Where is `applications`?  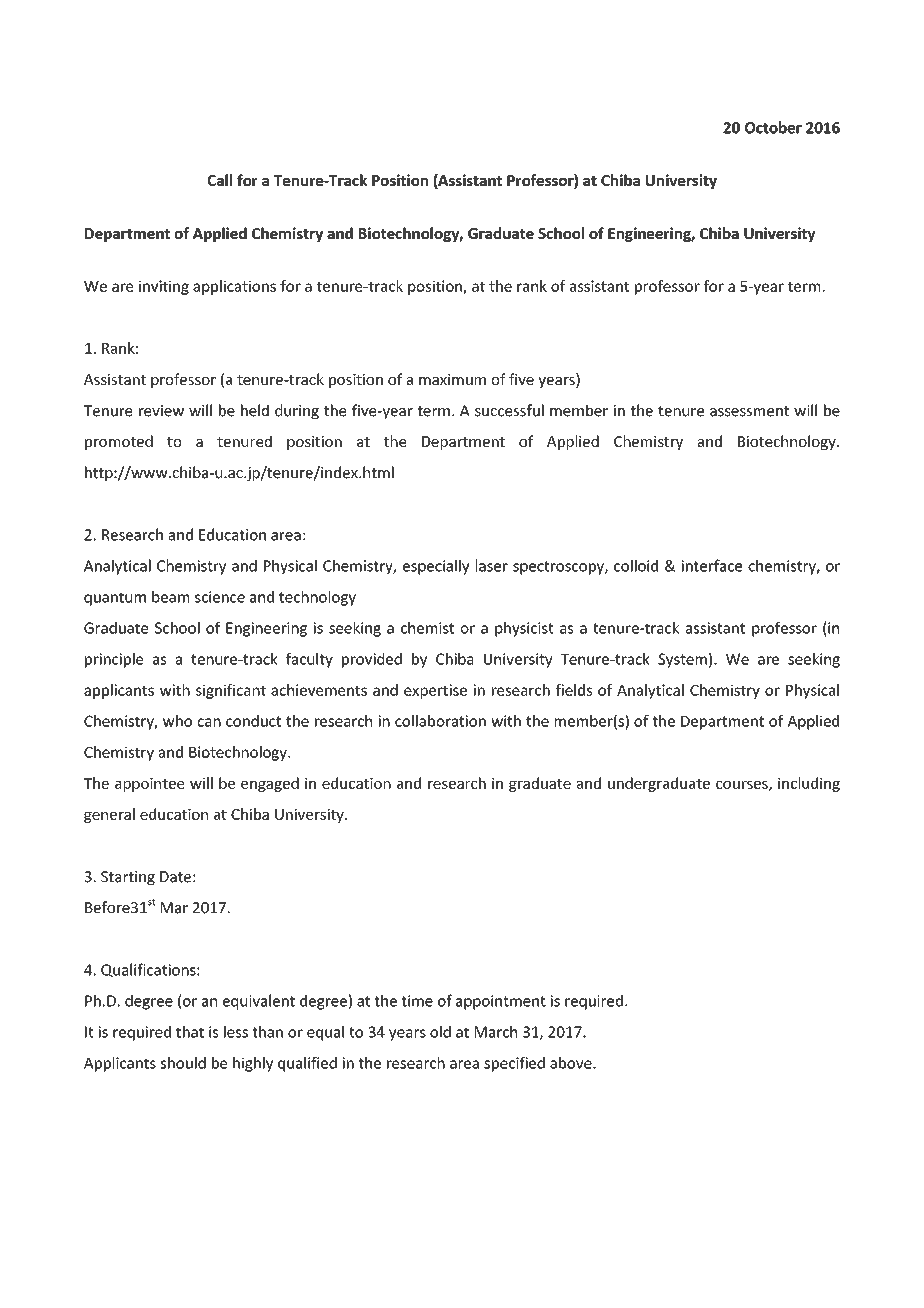 applications is located at coordinates (234, 287).
